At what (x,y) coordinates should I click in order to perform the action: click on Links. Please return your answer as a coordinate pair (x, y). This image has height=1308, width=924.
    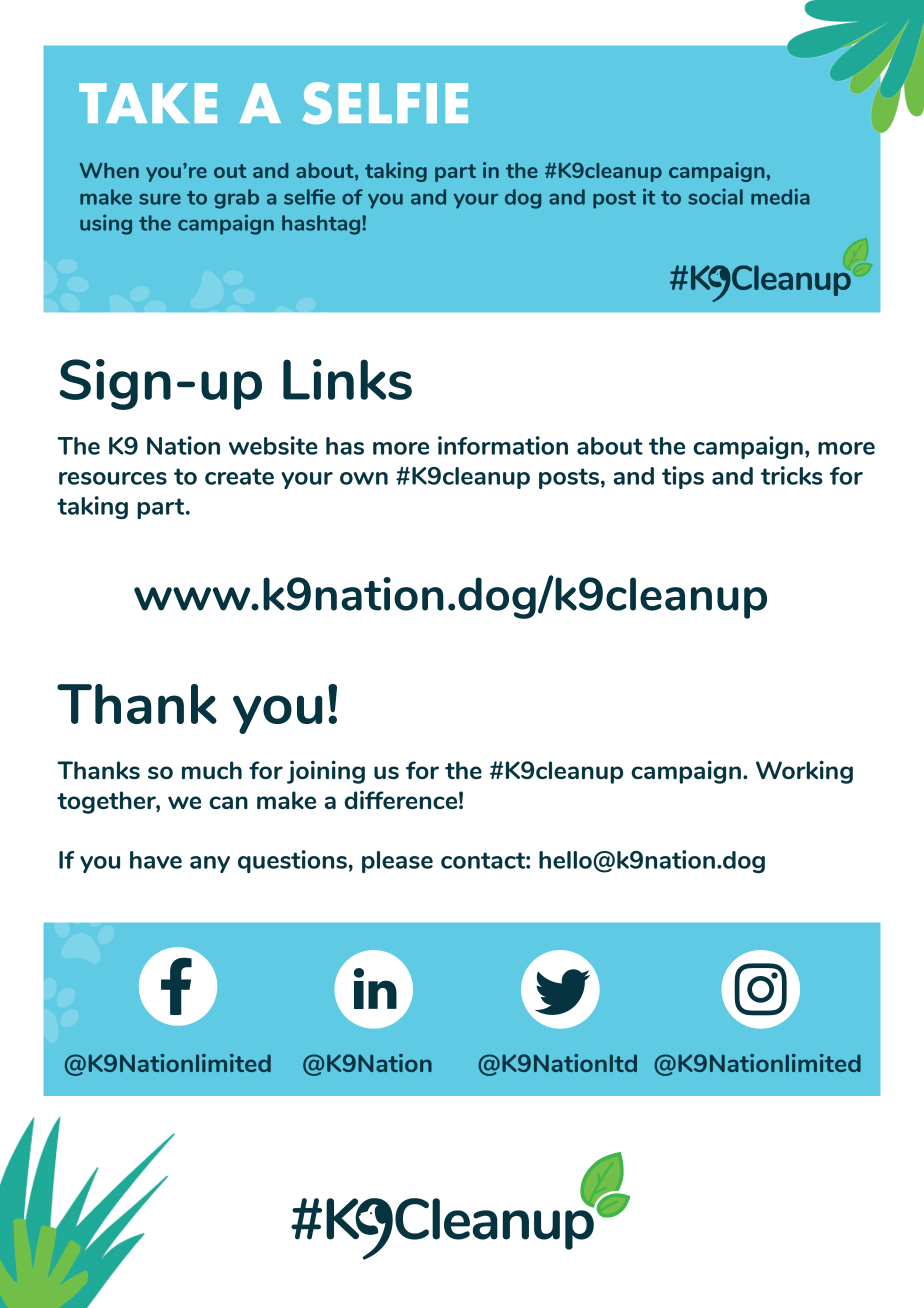
    Looking at the image, I should click on (347, 379).
